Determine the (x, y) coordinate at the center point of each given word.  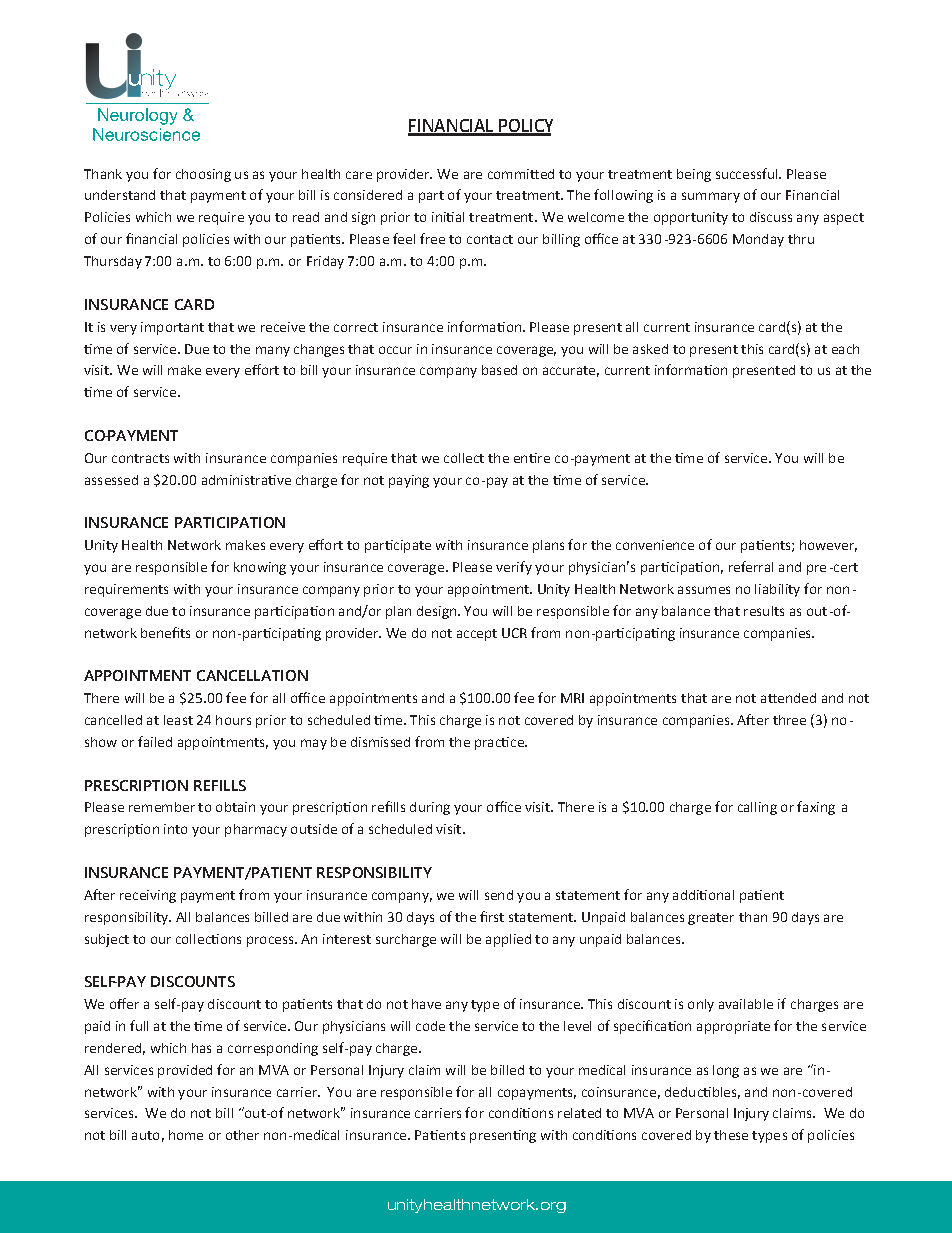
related (579, 1113)
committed (521, 174)
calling (757, 808)
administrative (246, 480)
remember (162, 807)
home (186, 1135)
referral (751, 566)
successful (748, 173)
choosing (203, 175)
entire (532, 458)
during (430, 808)
